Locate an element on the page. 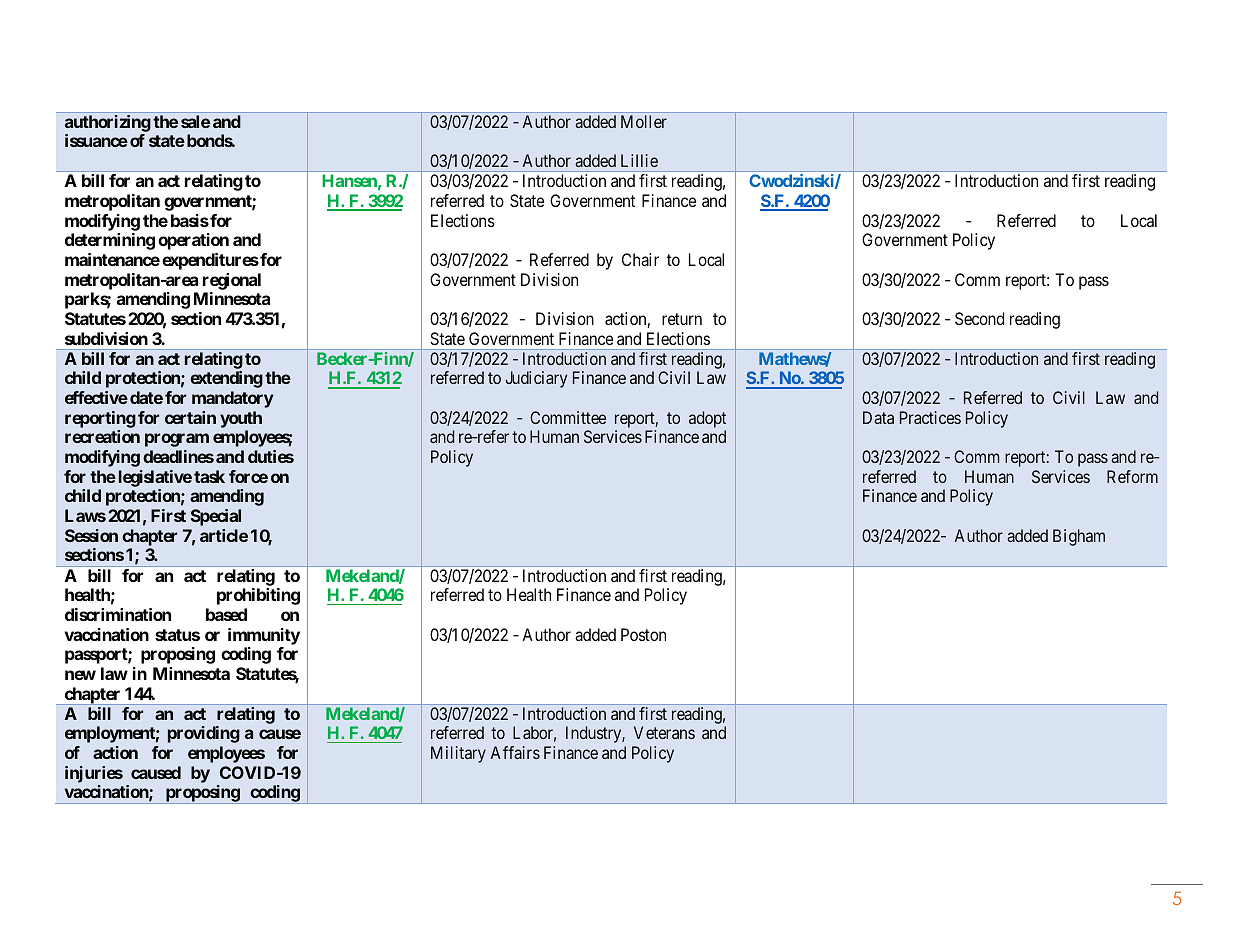  issuance is located at coordinates (96, 140).
